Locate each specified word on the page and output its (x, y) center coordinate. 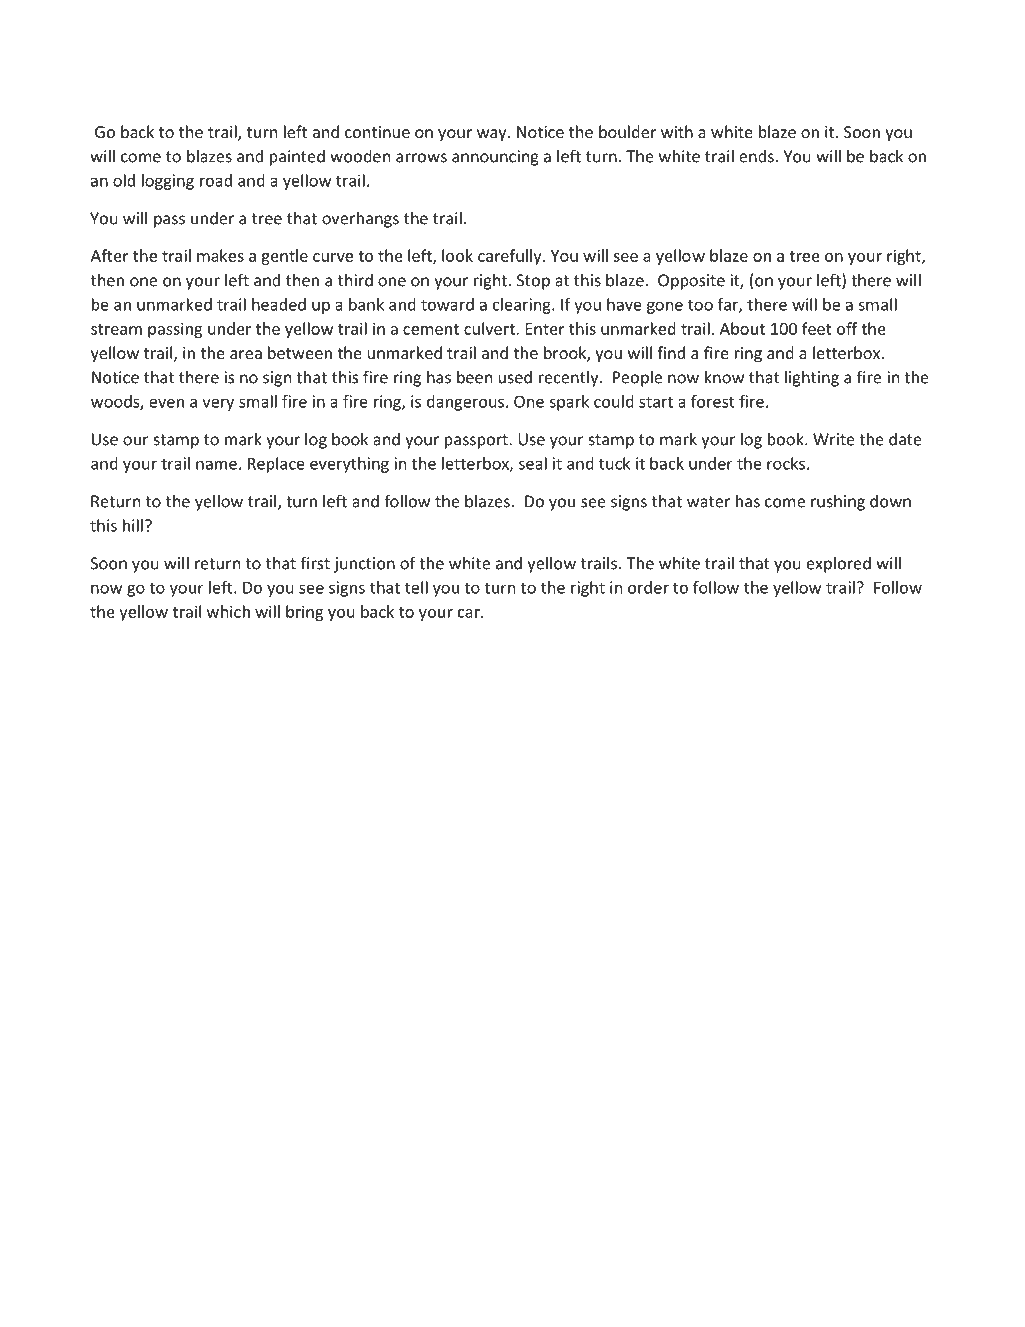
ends (756, 156)
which (228, 611)
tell (416, 587)
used (515, 377)
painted (297, 157)
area (246, 354)
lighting (812, 378)
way (493, 135)
